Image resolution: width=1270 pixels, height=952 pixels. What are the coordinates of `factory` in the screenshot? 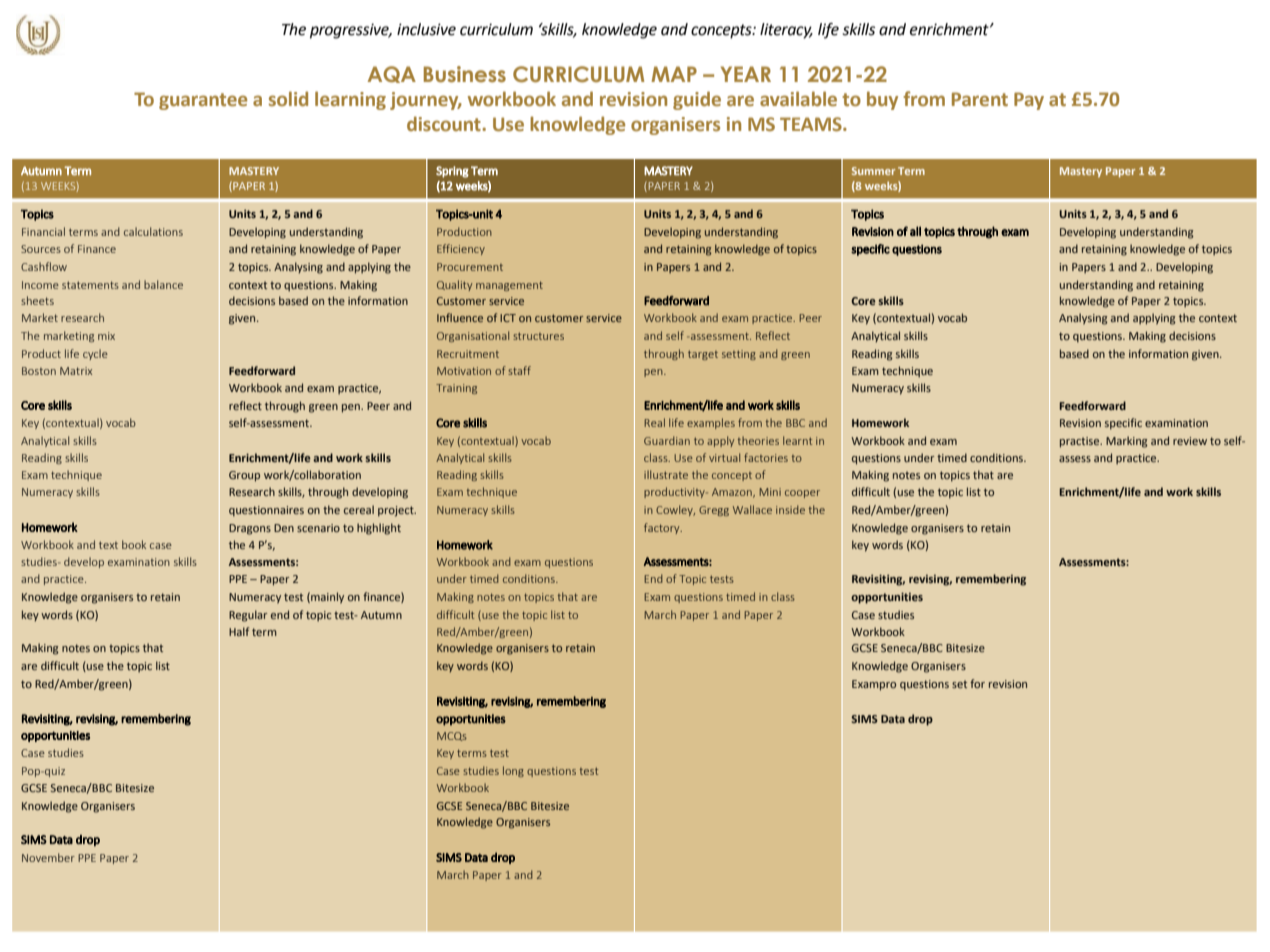 It's located at (663, 528).
